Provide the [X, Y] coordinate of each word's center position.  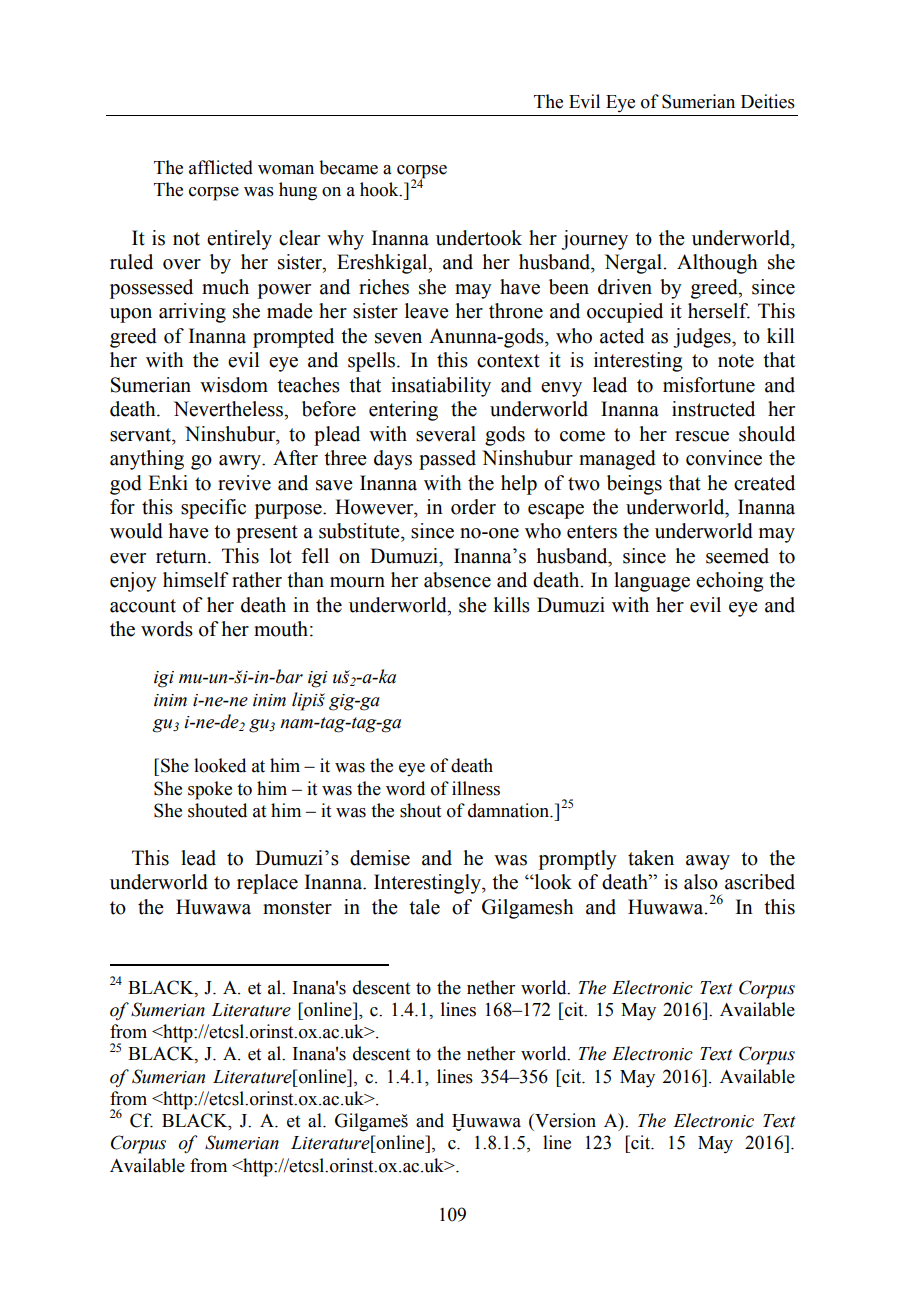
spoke [210, 790]
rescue [702, 436]
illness [476, 788]
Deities [768, 101]
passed [447, 460]
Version [564, 1120]
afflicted [221, 167]
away [708, 862]
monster [297, 908]
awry [241, 462]
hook [380, 189]
